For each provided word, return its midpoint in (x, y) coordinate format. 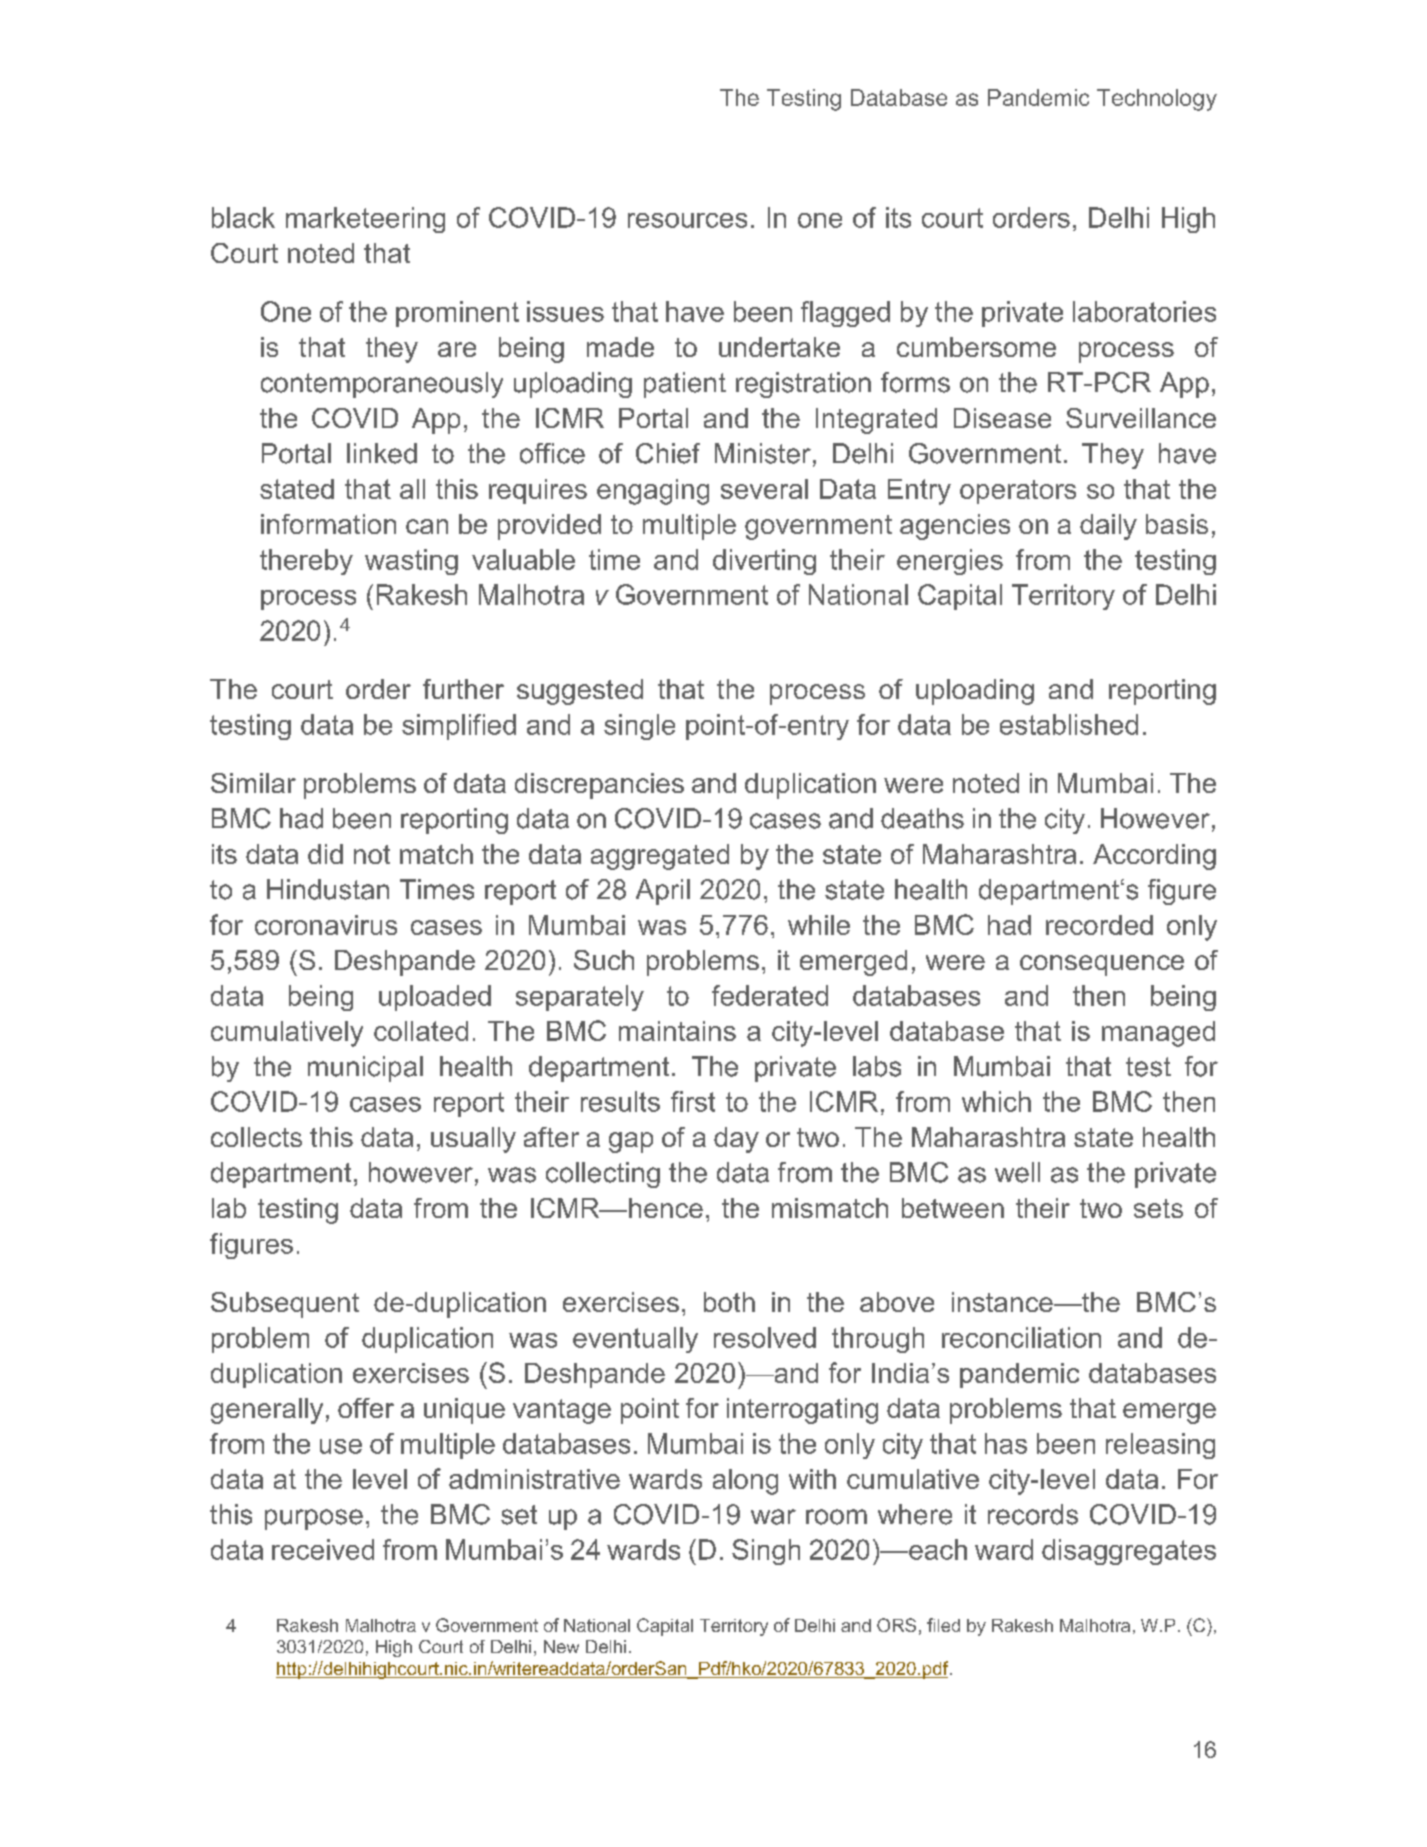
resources (687, 220)
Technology (1157, 100)
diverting (764, 562)
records (1033, 1514)
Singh (766, 1552)
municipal (365, 1069)
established (1069, 724)
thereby (306, 562)
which (996, 1101)
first (693, 1101)
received (323, 1549)
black (243, 217)
